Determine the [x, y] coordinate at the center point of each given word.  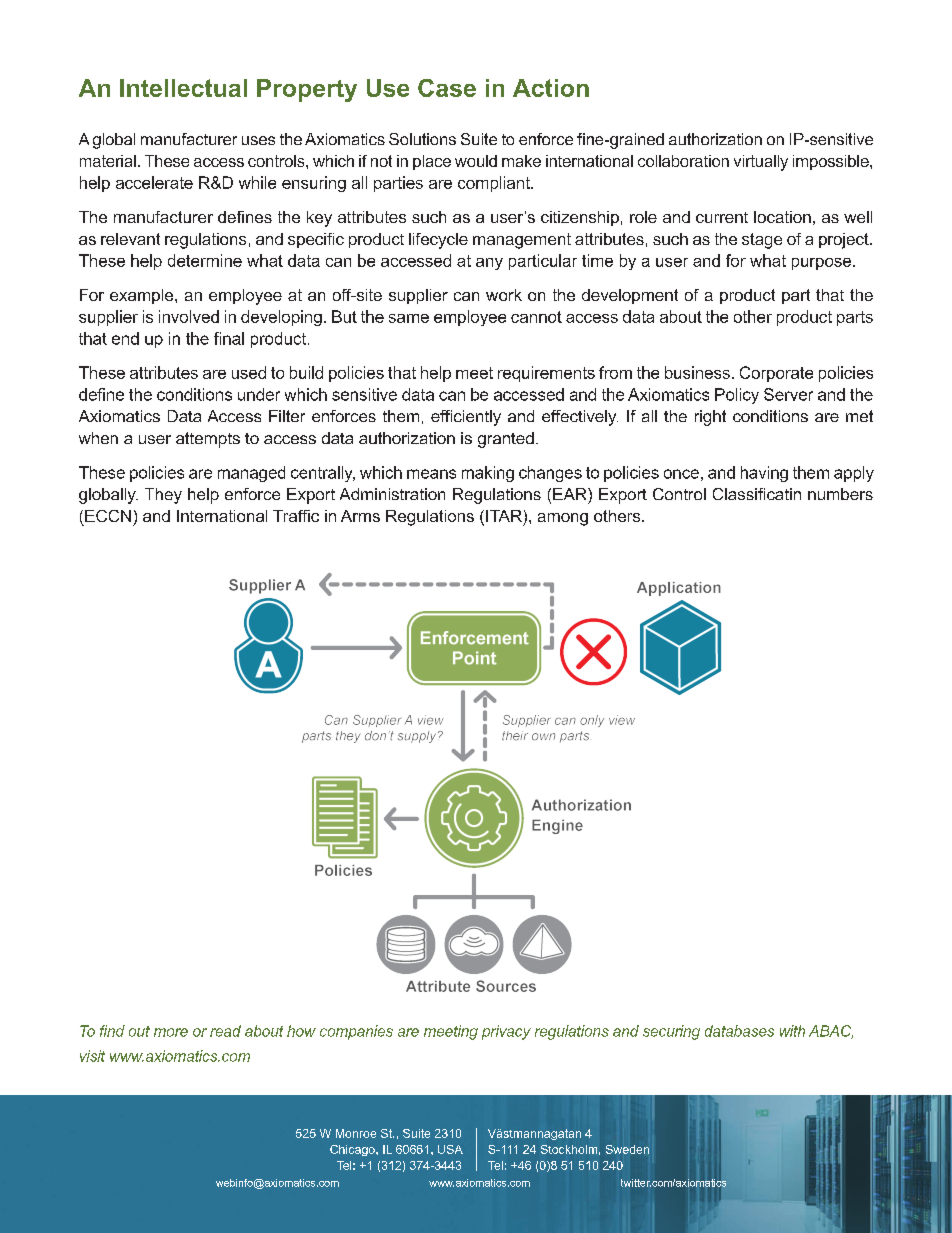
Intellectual [183, 88]
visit [92, 1056]
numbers [840, 494]
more [171, 1032]
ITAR [504, 516]
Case [447, 88]
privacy [506, 1032]
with [792, 1031]
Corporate [776, 374]
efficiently [466, 418]
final [229, 338]
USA [450, 1149]
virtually [761, 163]
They [163, 496]
